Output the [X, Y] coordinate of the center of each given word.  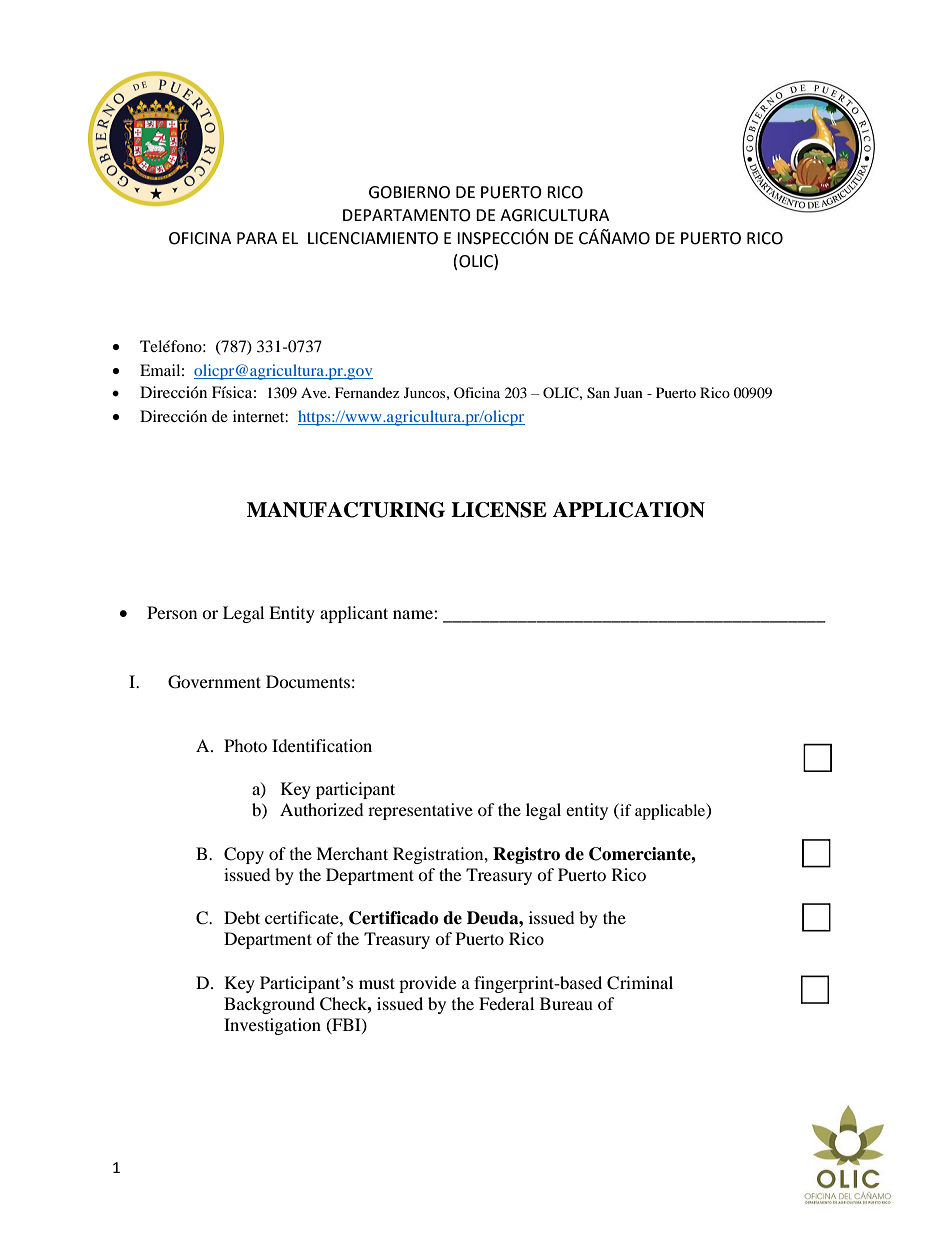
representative [420, 811]
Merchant [352, 853]
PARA [257, 238]
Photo [245, 745]
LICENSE [499, 510]
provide [427, 984]
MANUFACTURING [346, 510]
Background [269, 1005]
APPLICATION [628, 510]
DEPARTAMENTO [407, 215]
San [598, 393]
